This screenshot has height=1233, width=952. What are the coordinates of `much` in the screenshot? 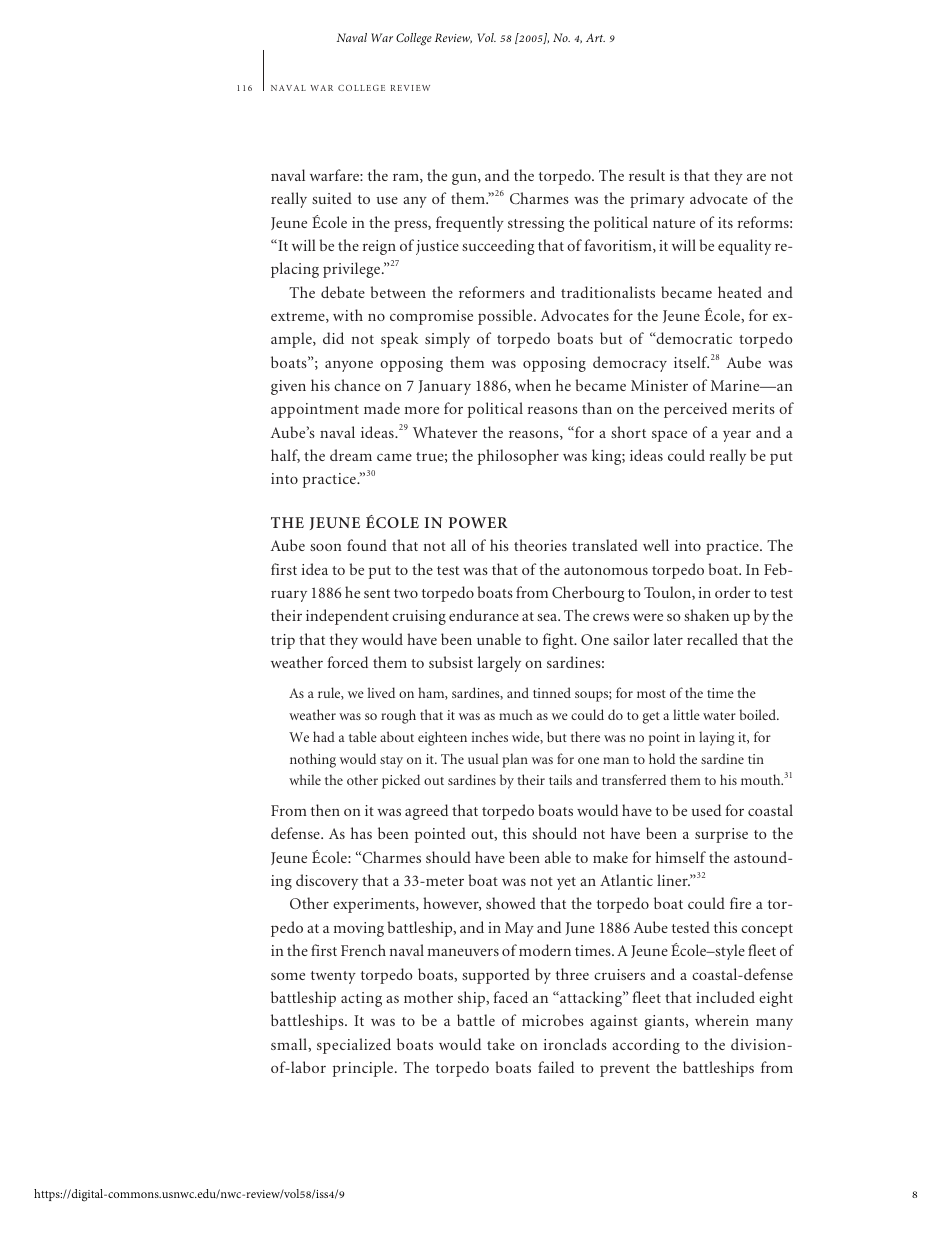 It's located at (516, 714).
